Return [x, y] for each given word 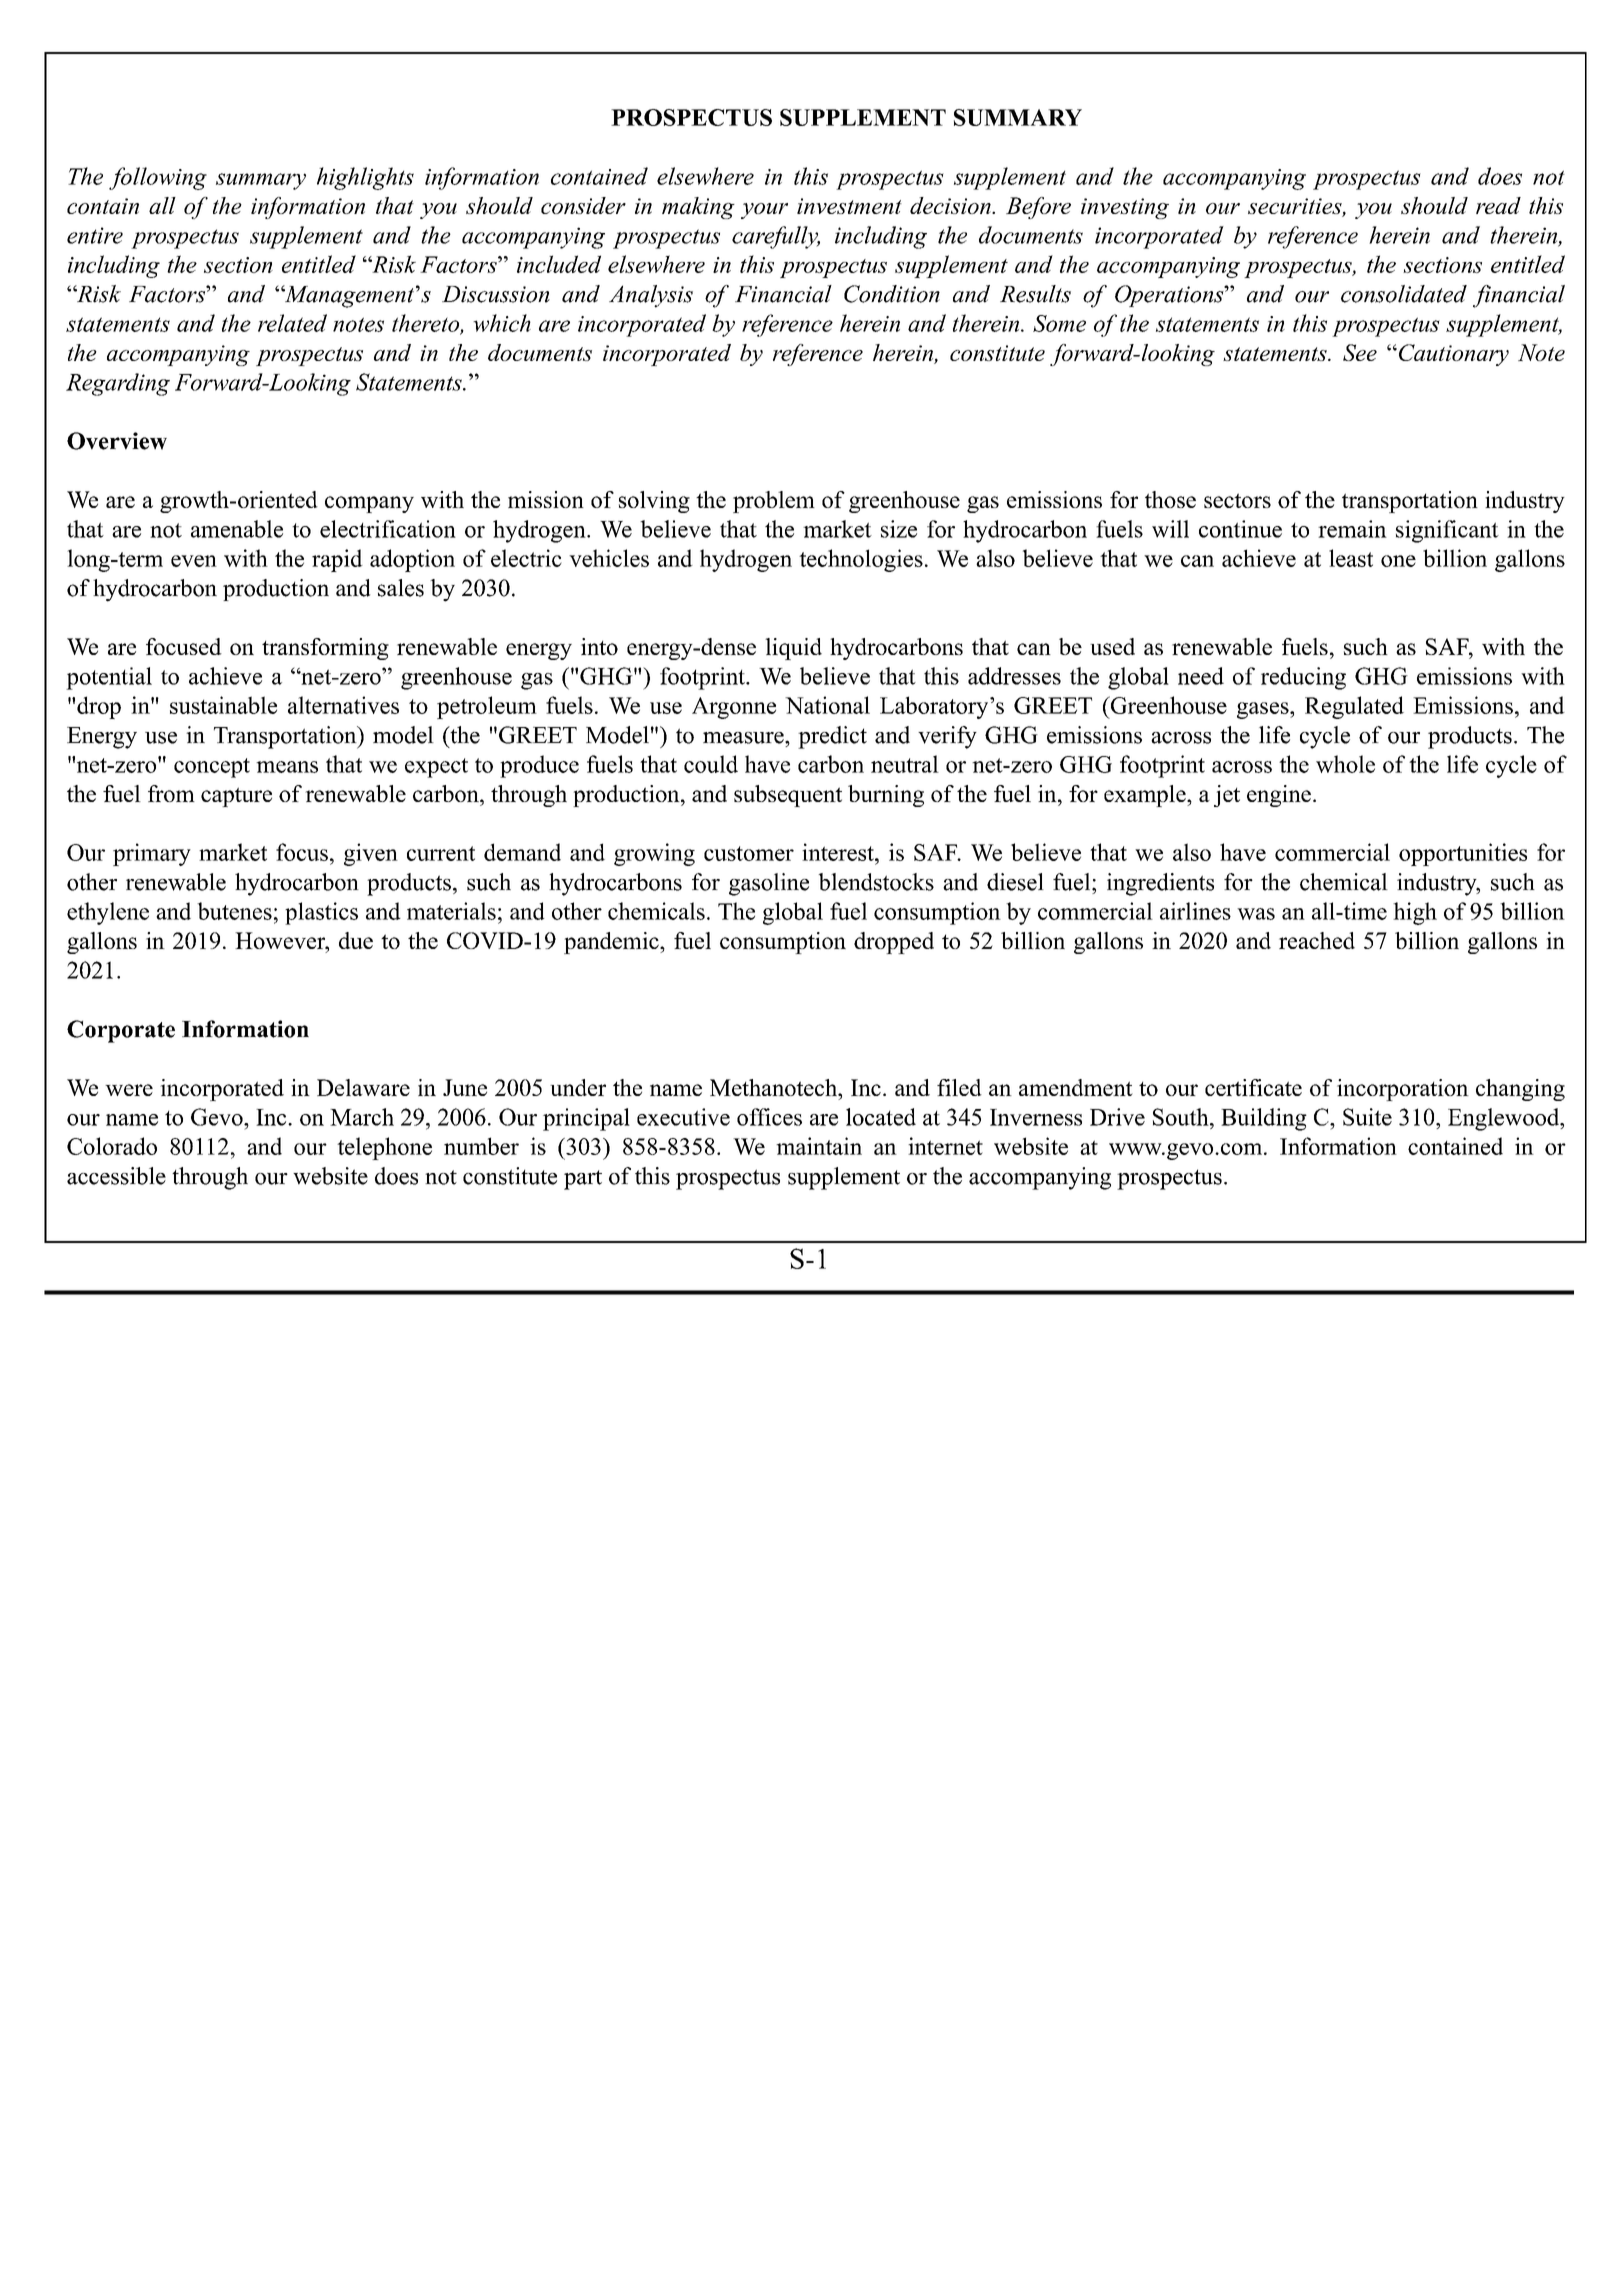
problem [774, 502]
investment [849, 206]
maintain [819, 1146]
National [827, 705]
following [158, 178]
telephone [384, 1148]
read [1498, 205]
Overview [117, 441]
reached [1317, 940]
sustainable [223, 705]
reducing [1303, 678]
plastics [321, 913]
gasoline [769, 884]
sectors [1237, 500]
